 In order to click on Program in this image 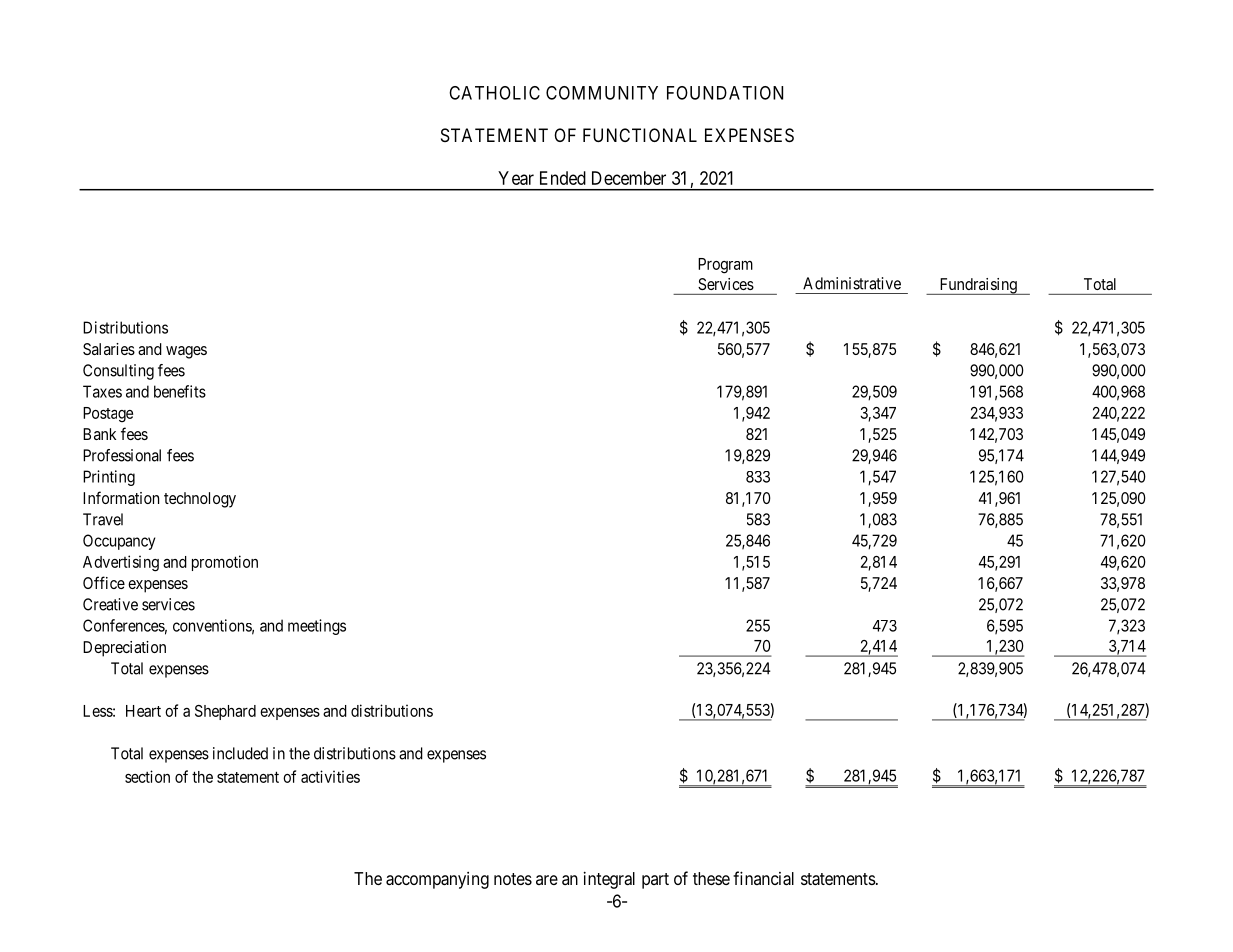, I will do `click(725, 266)`.
